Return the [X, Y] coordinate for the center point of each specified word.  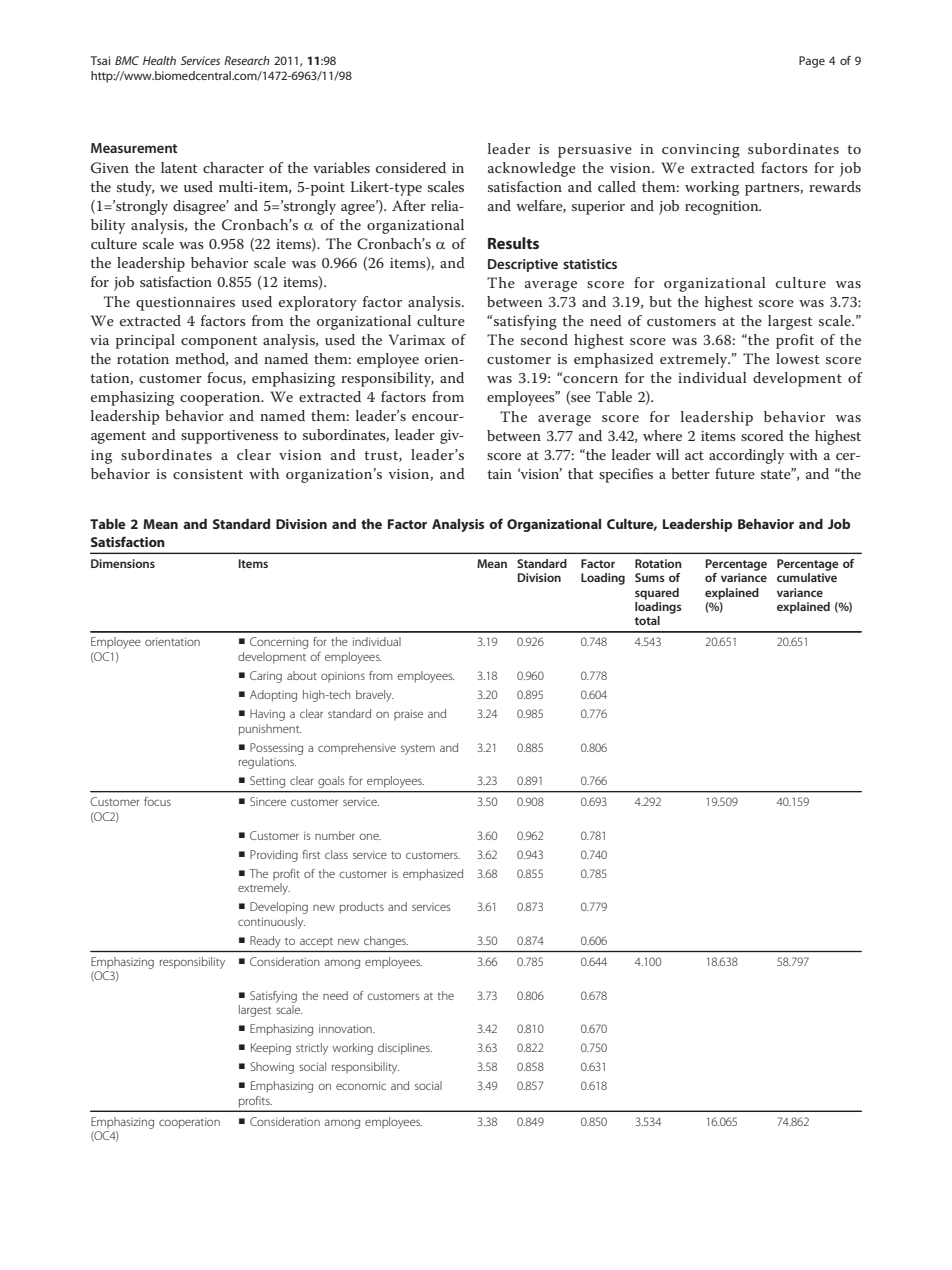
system [418, 750]
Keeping [271, 1049]
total [647, 620]
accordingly [746, 456]
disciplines [405, 1049]
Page [812, 62]
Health [159, 60]
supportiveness [229, 437]
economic [361, 1085]
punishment [270, 730]
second [544, 339]
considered [411, 167]
